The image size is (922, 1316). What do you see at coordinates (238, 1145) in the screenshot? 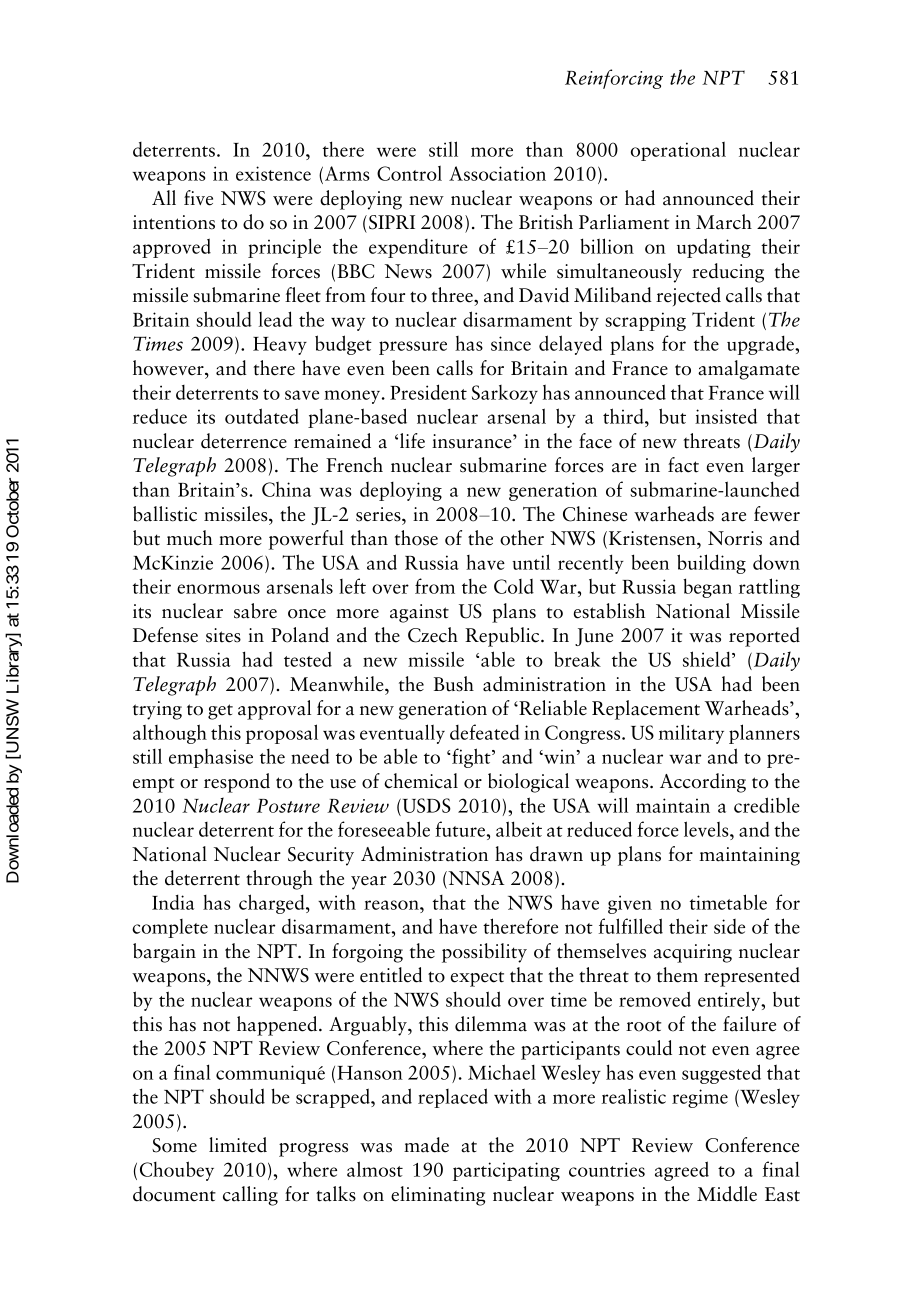
I see `limited` at bounding box center [238, 1145].
